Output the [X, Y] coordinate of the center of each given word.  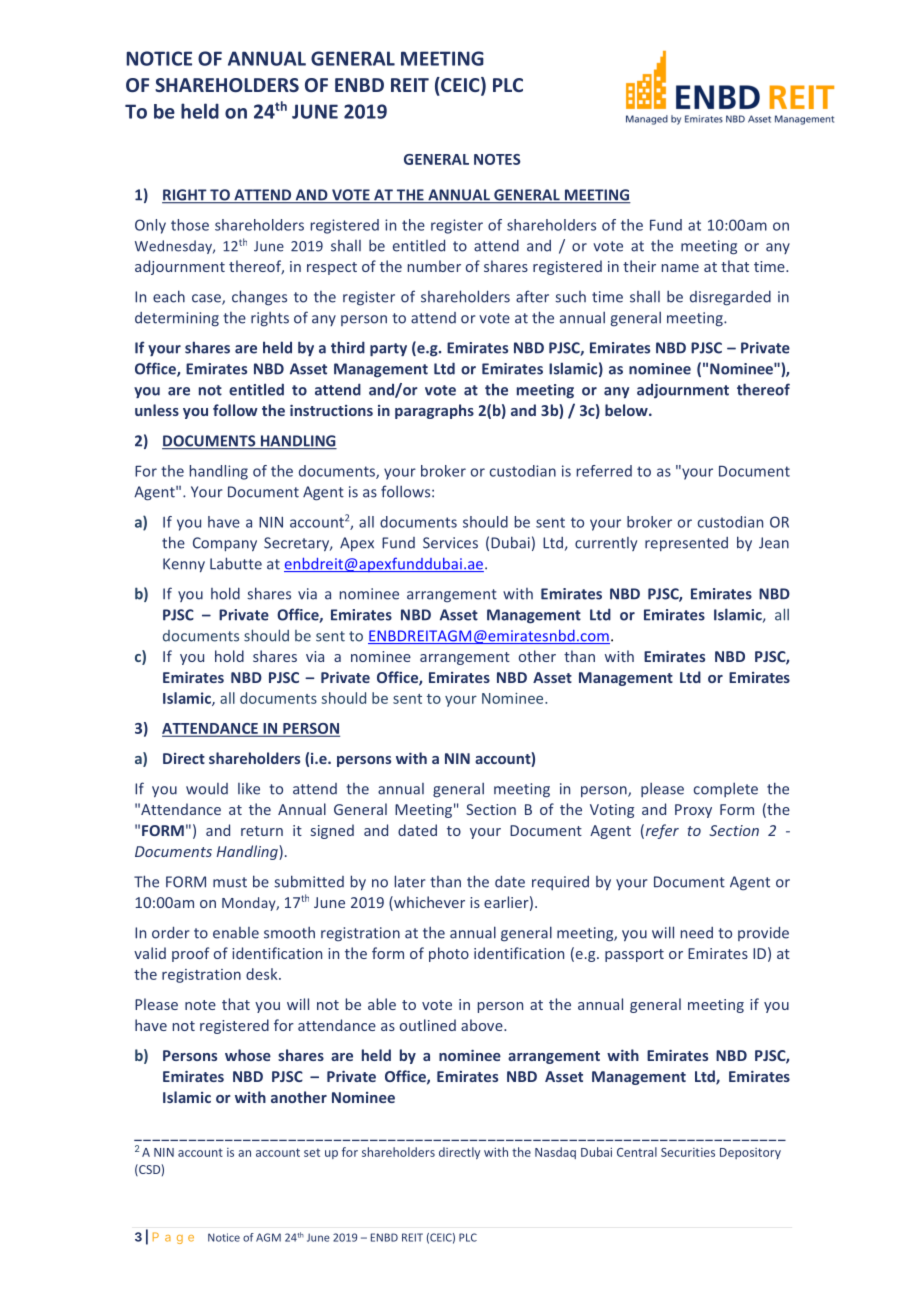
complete [726, 789]
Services [450, 543]
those [190, 225]
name [680, 268]
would [207, 789]
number [434, 266]
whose [248, 1055]
